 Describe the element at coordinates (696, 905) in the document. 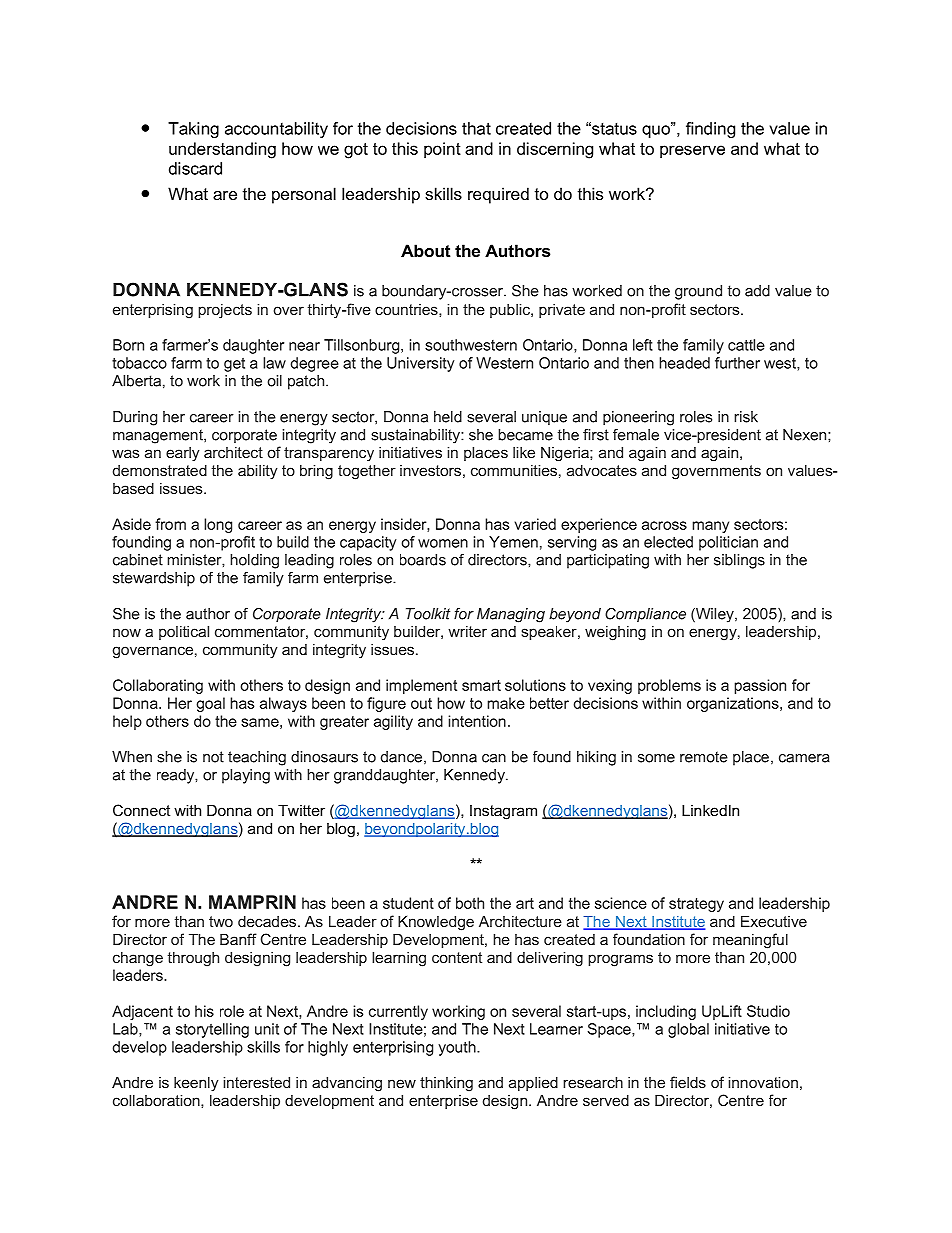

I see `strategy` at that location.
